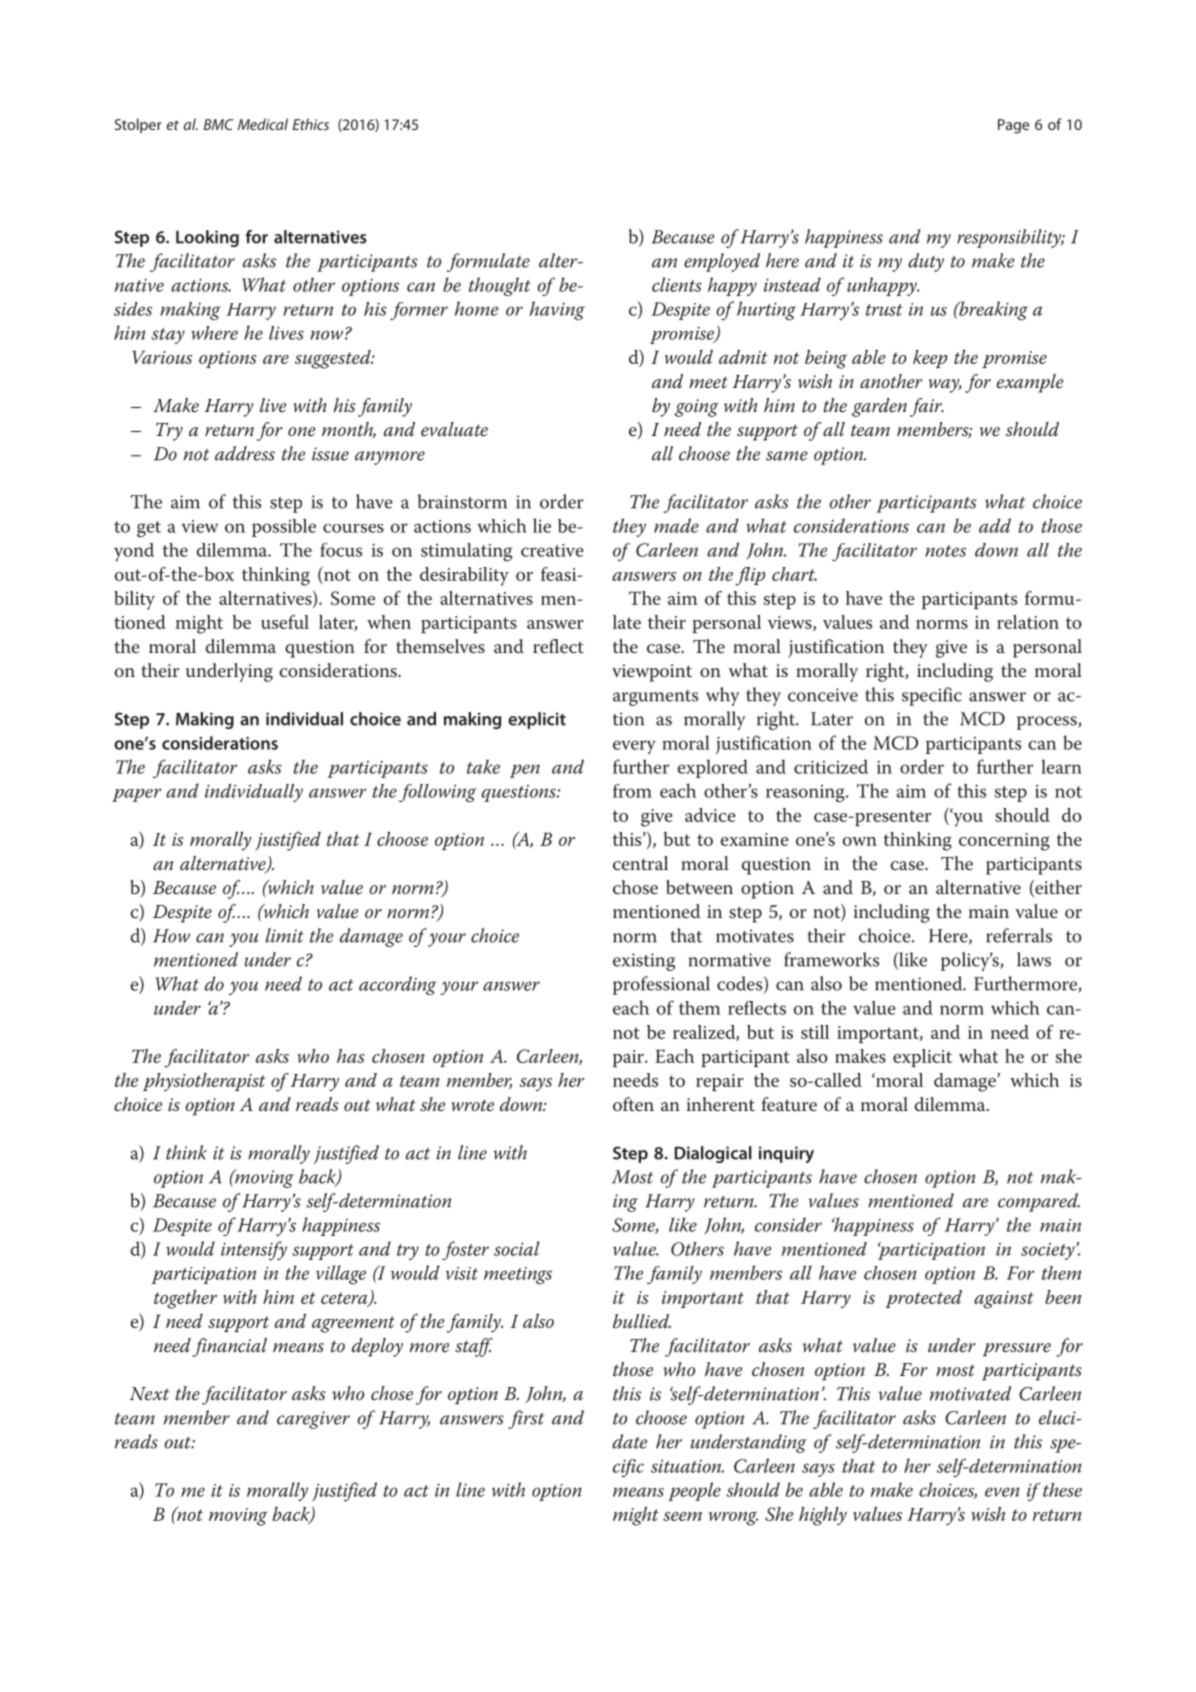 Image resolution: width=1196 pixels, height=1692 pixels. What do you see at coordinates (1034, 959) in the page?
I see `laws` at bounding box center [1034, 959].
